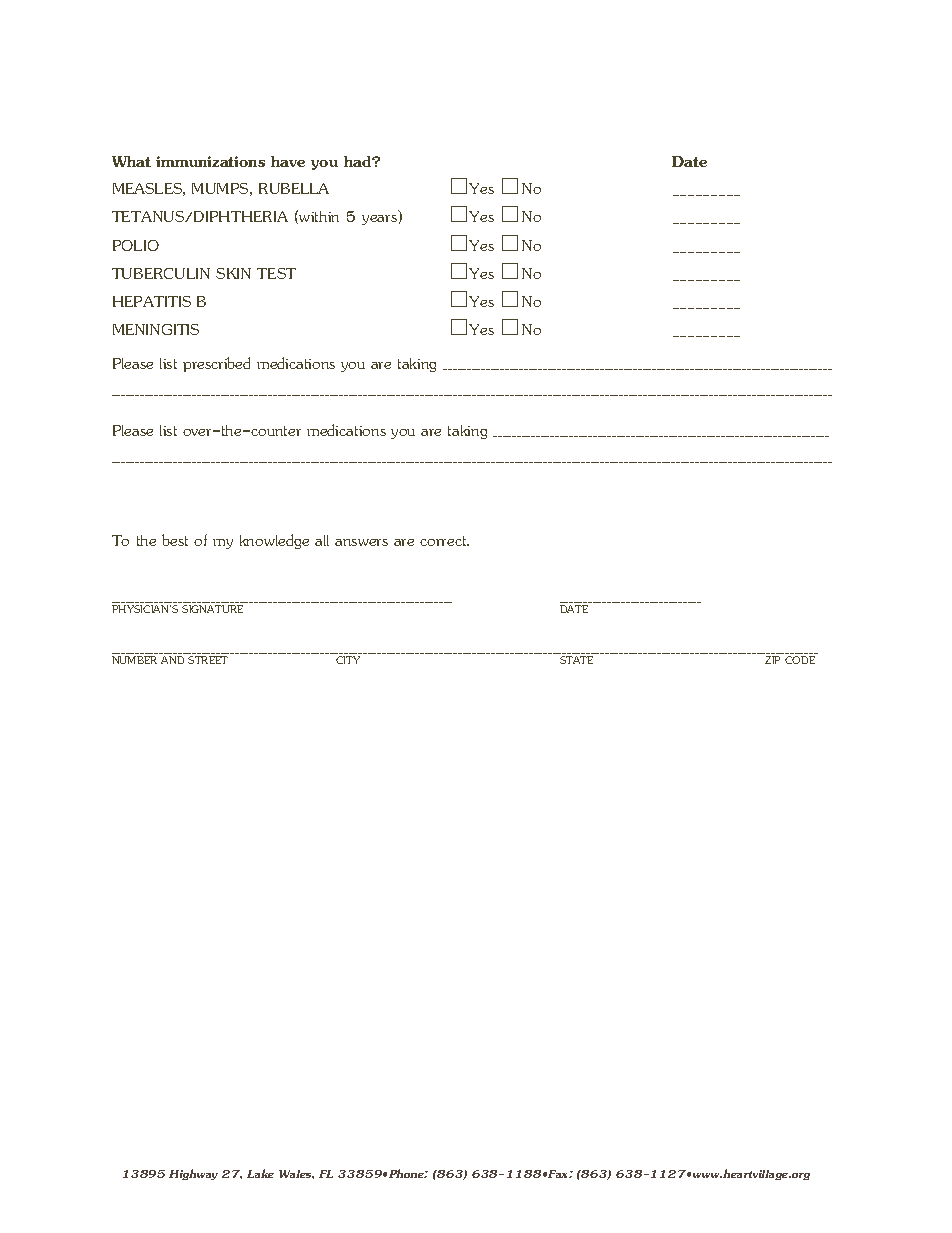 The image size is (952, 1233). What do you see at coordinates (361, 542) in the image?
I see `answers` at bounding box center [361, 542].
